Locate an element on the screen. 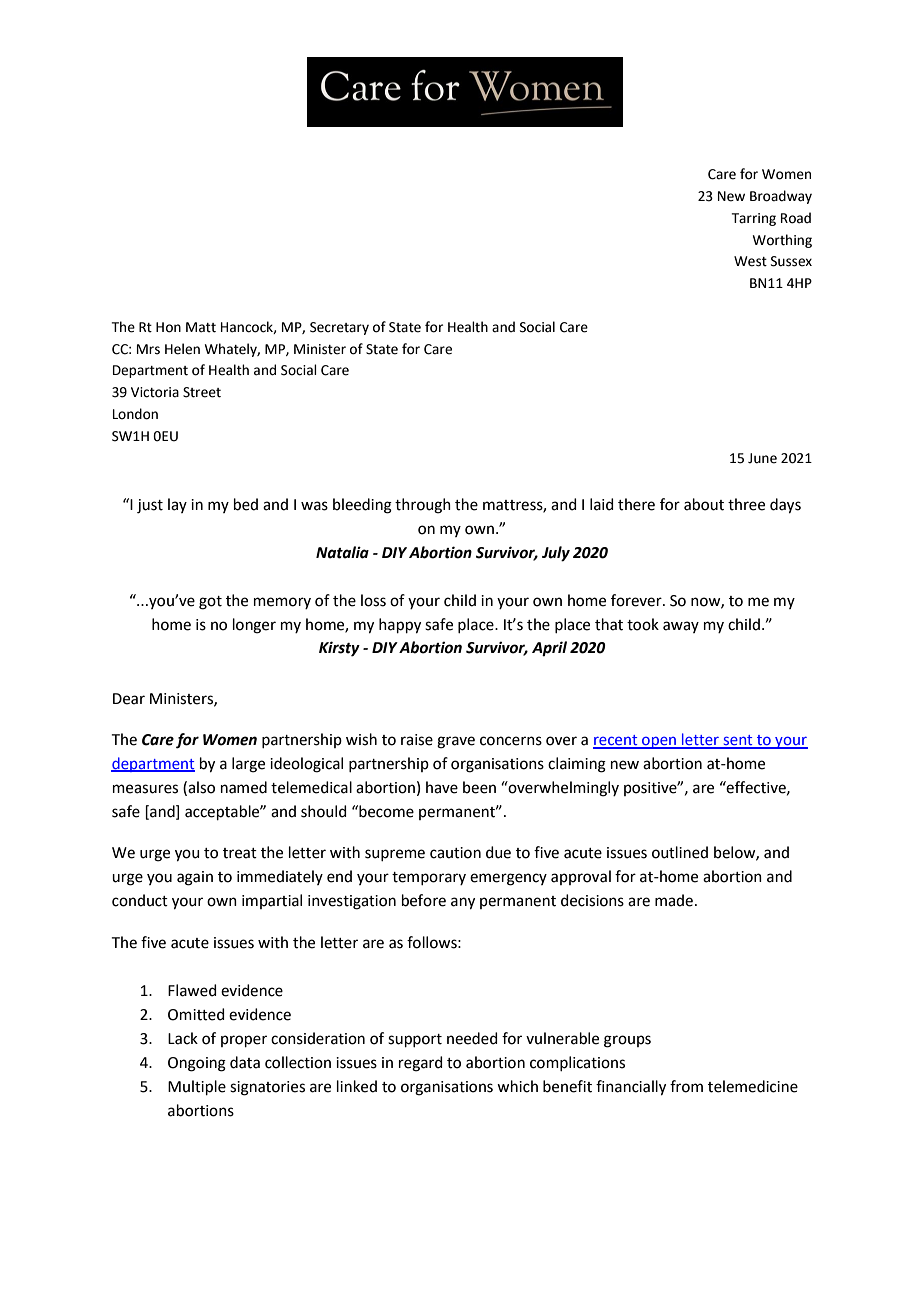 This screenshot has height=1307, width=924. West is located at coordinates (750, 261).
